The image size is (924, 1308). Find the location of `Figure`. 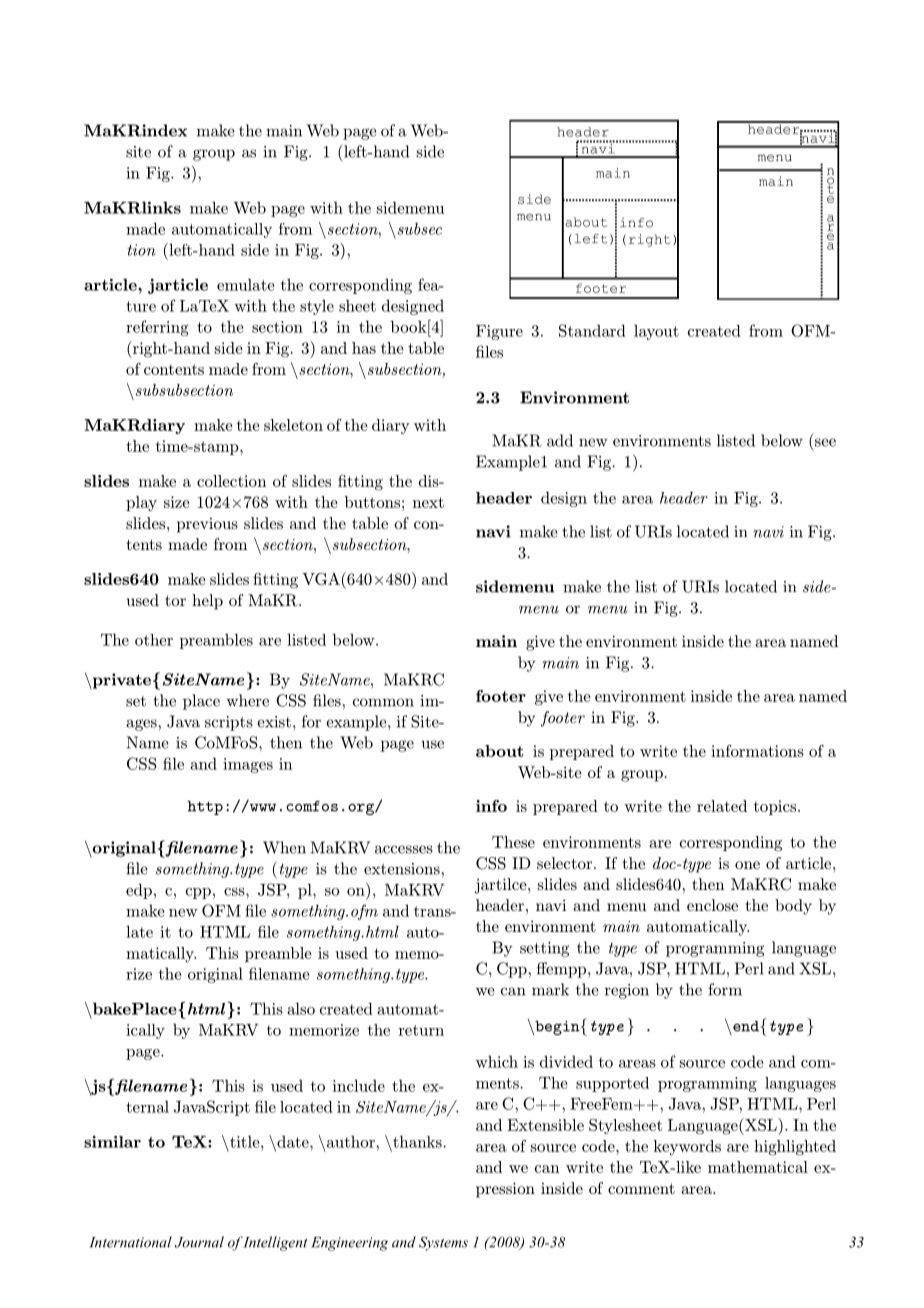

Figure is located at coordinates (499, 332).
